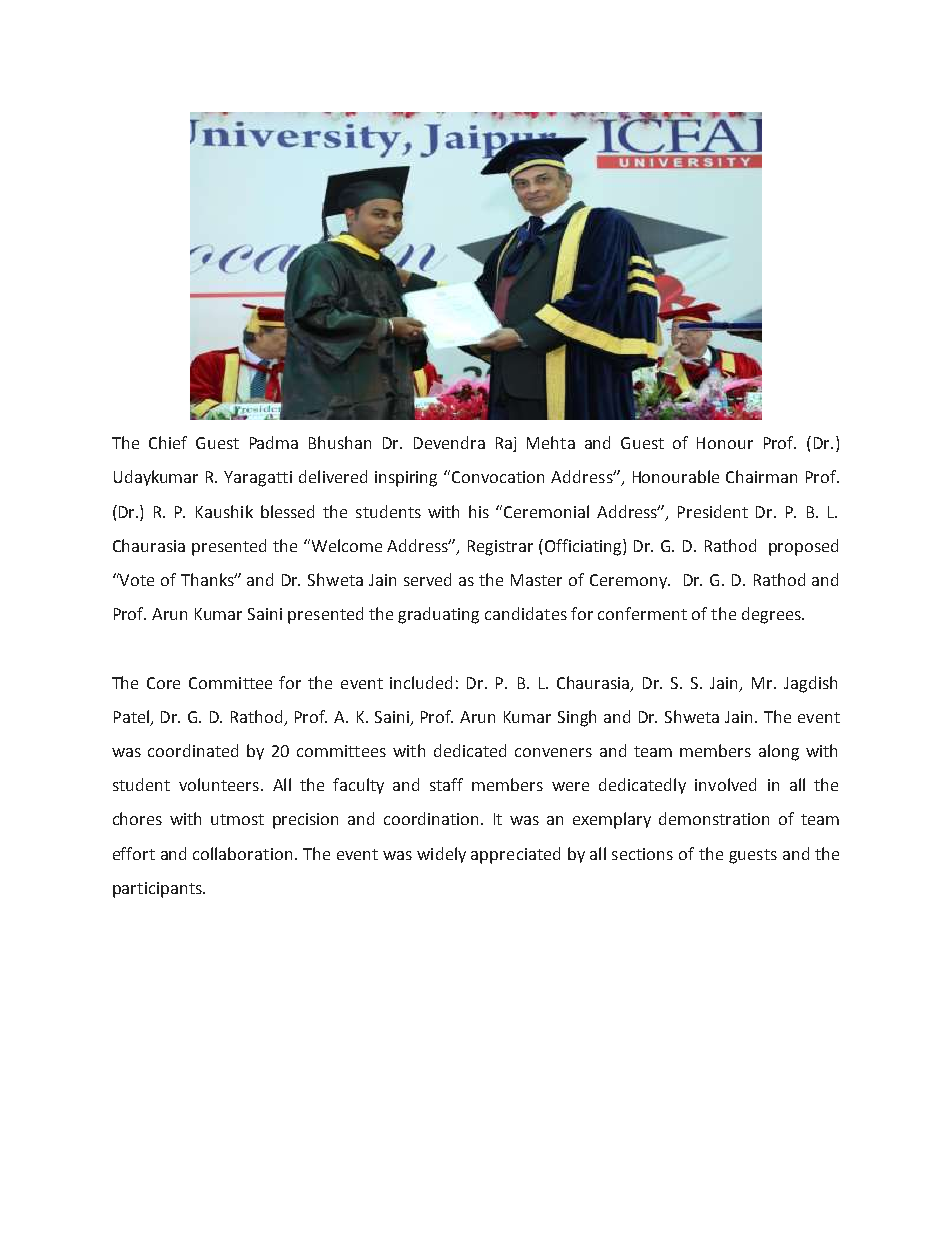 This screenshot has width=952, height=1233. What do you see at coordinates (163, 683) in the screenshot?
I see `Core` at bounding box center [163, 683].
